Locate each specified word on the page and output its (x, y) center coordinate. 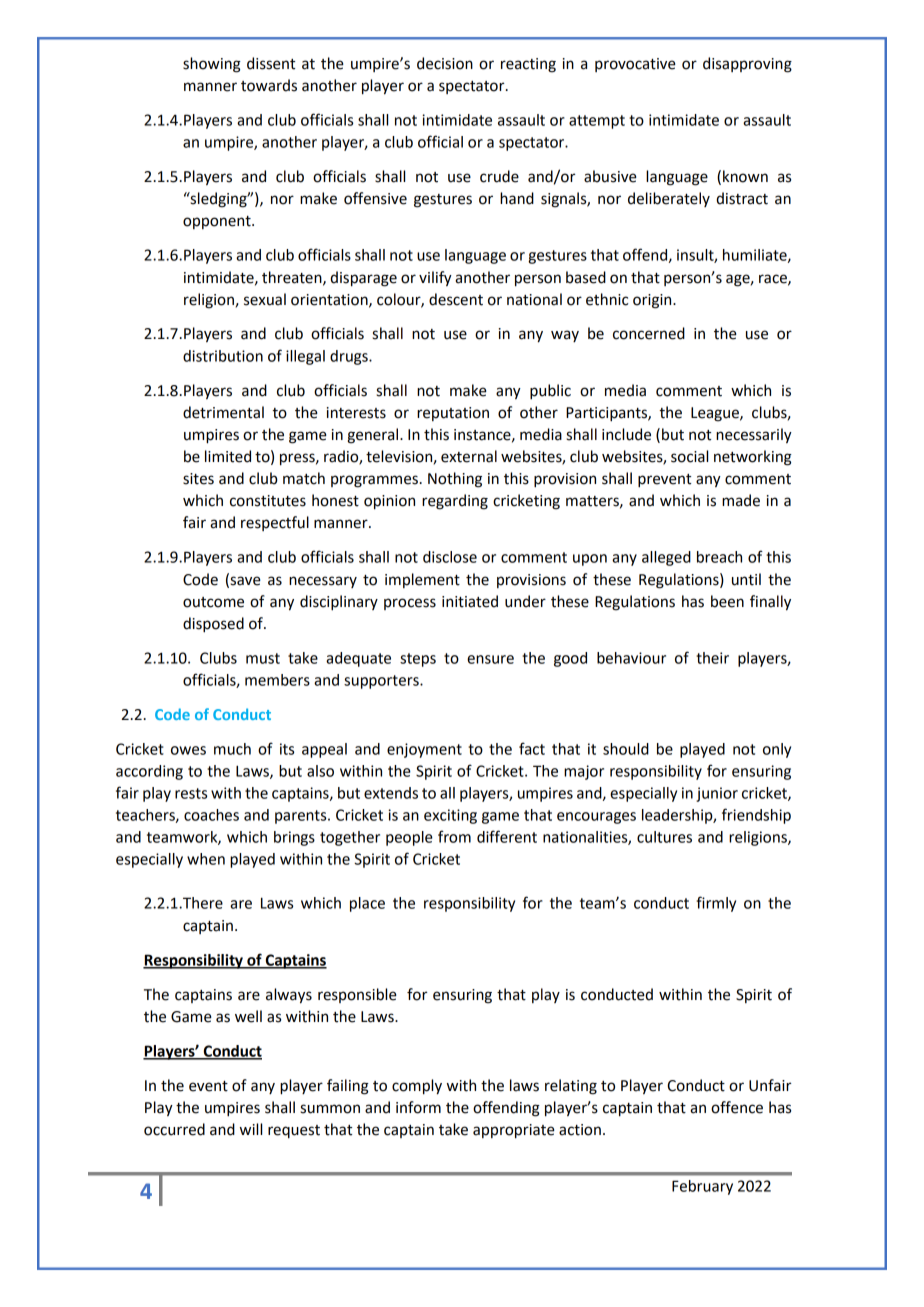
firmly (716, 904)
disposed (213, 625)
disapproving (747, 65)
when (206, 859)
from (454, 836)
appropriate (514, 1131)
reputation (453, 414)
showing (212, 65)
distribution (223, 356)
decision (445, 63)
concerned (649, 333)
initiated (470, 601)
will (251, 1129)
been (727, 601)
